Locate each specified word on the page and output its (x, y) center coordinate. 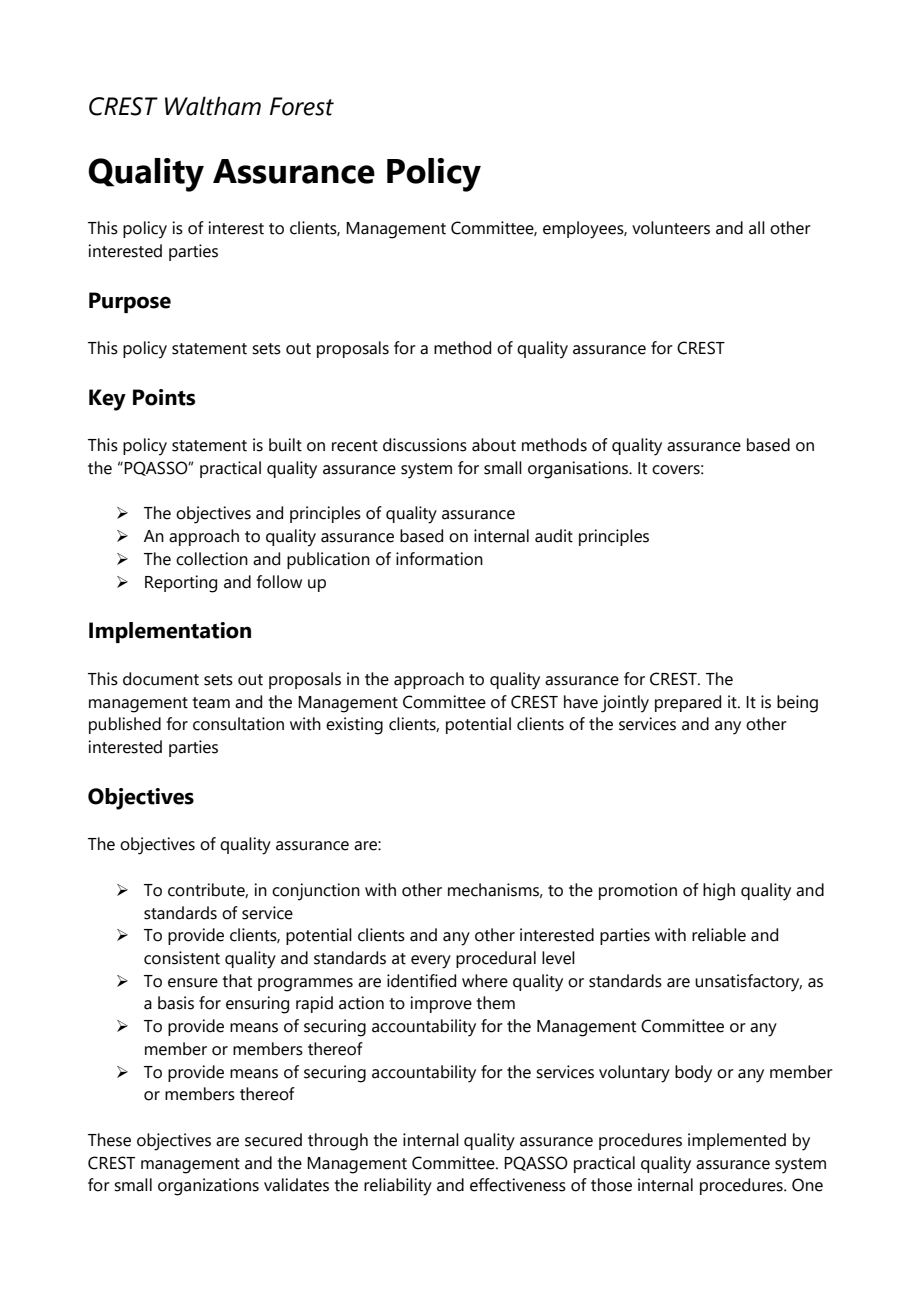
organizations (208, 1187)
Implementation (170, 632)
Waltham (213, 106)
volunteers (671, 228)
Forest (302, 106)
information (439, 559)
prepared (688, 703)
